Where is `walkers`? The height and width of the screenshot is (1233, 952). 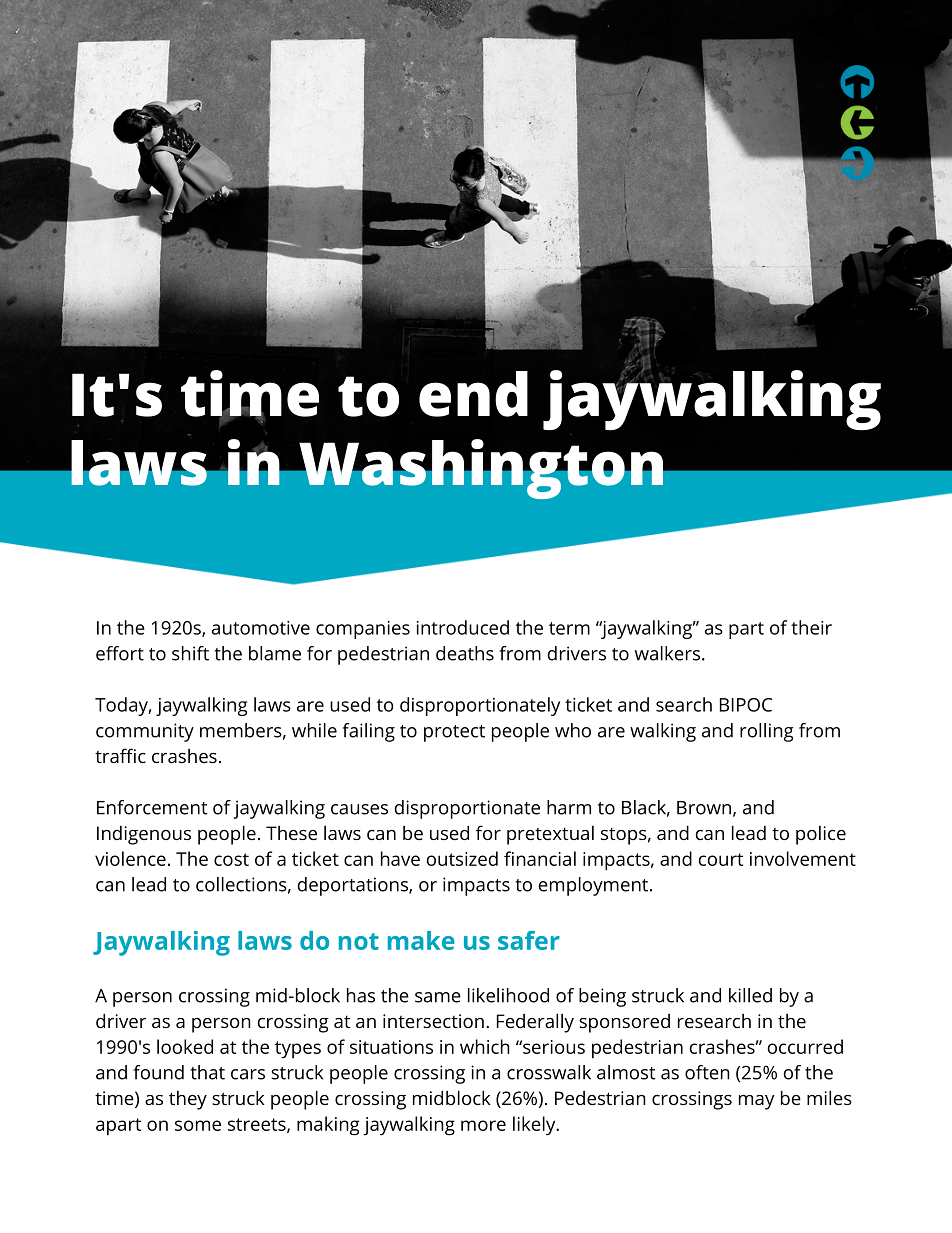
walkers is located at coordinates (667, 653).
